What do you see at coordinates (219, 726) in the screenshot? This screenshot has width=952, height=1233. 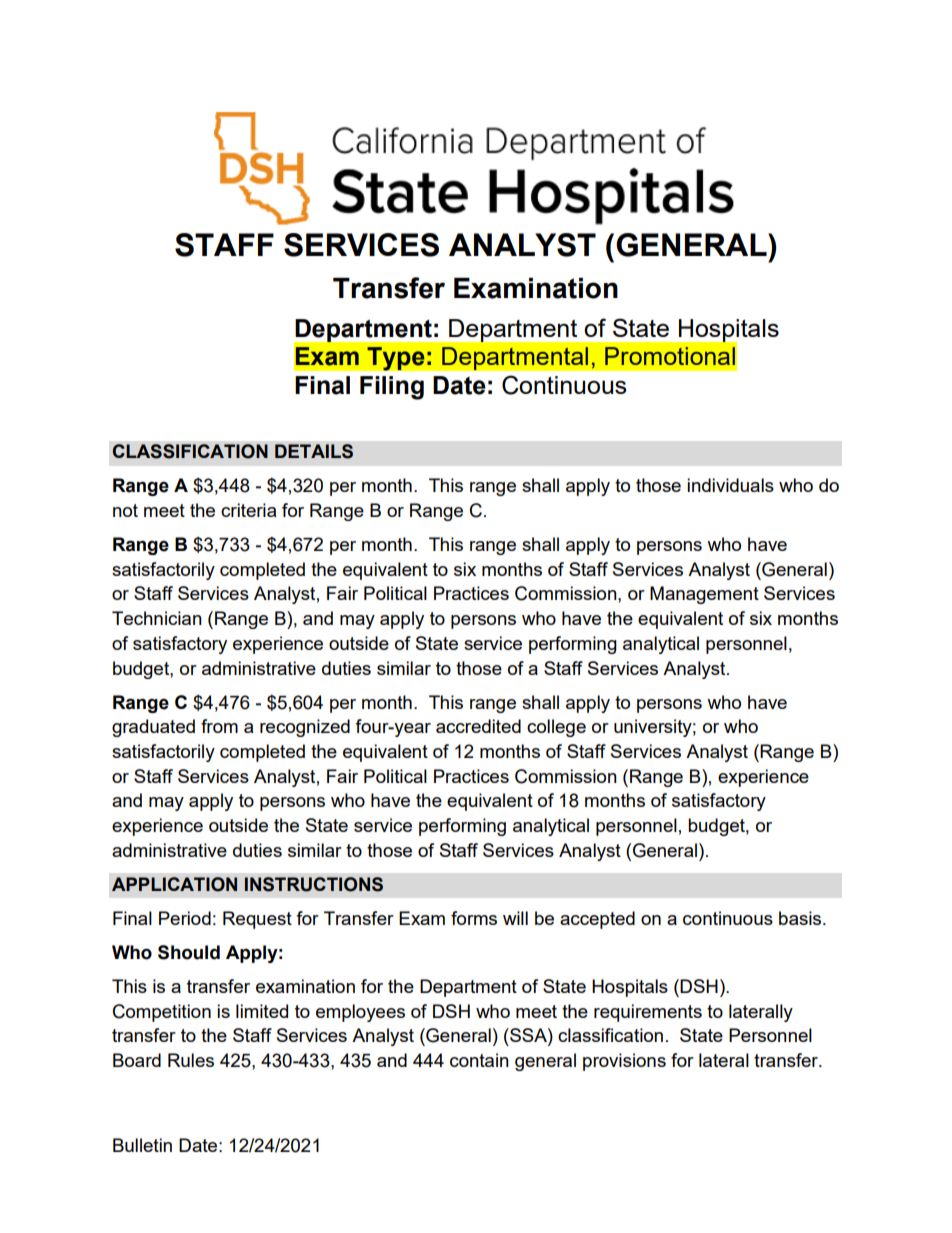 I see `from` at bounding box center [219, 726].
